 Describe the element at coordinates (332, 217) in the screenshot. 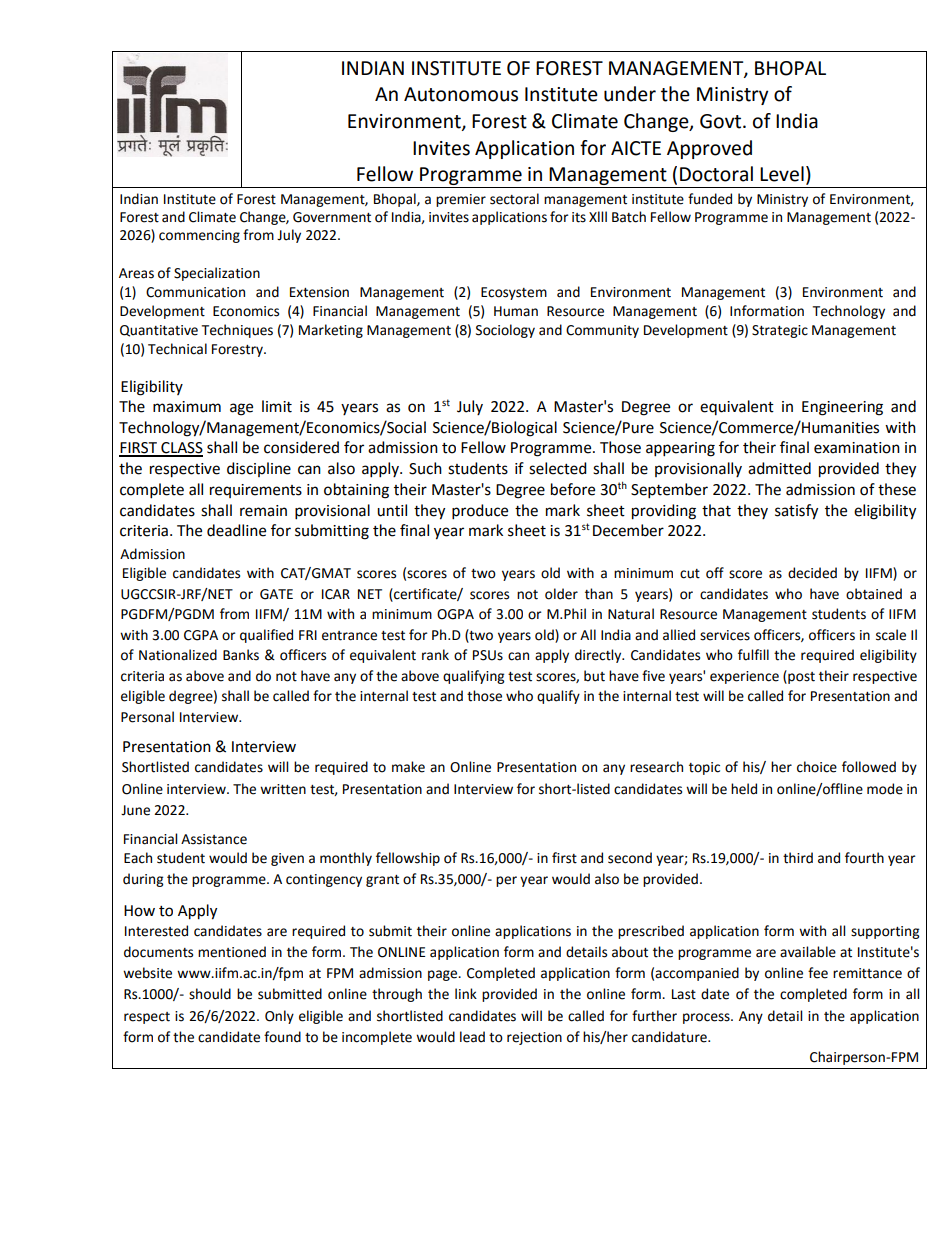

I see `Government` at that location.
